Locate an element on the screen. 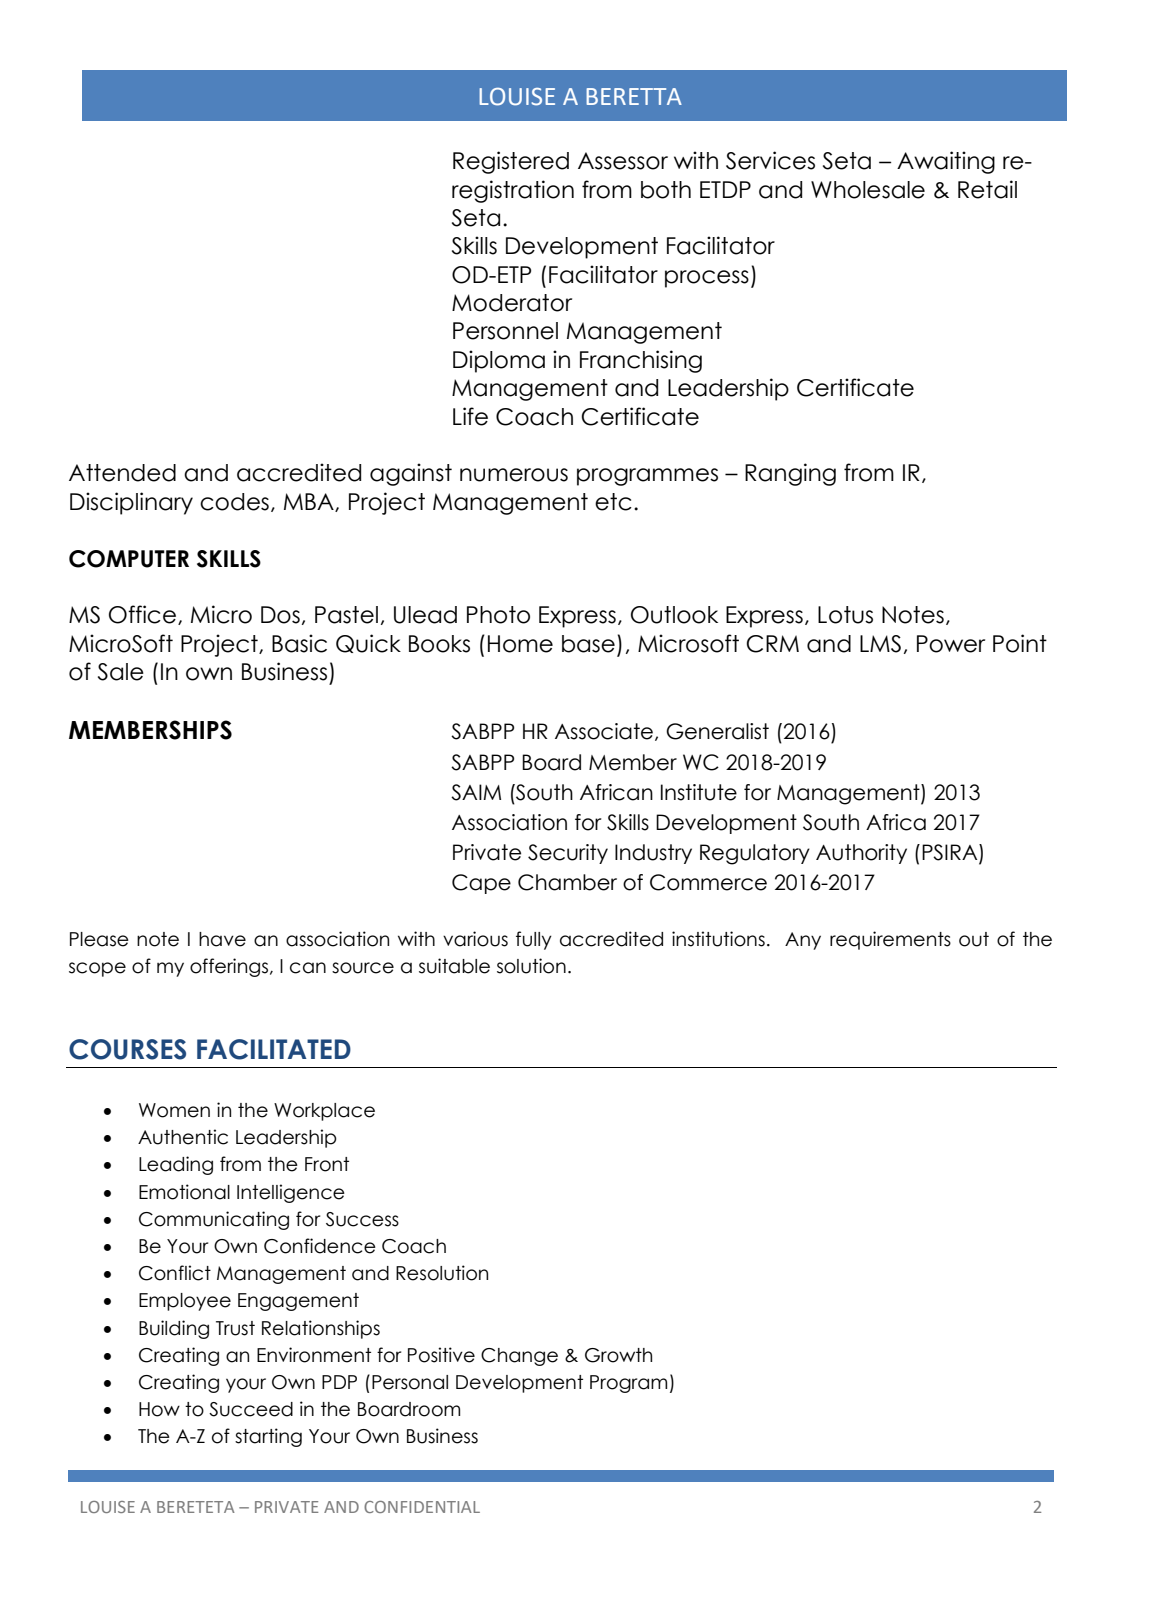 This screenshot has height=1624, width=1149. Attended is located at coordinates (122, 473).
